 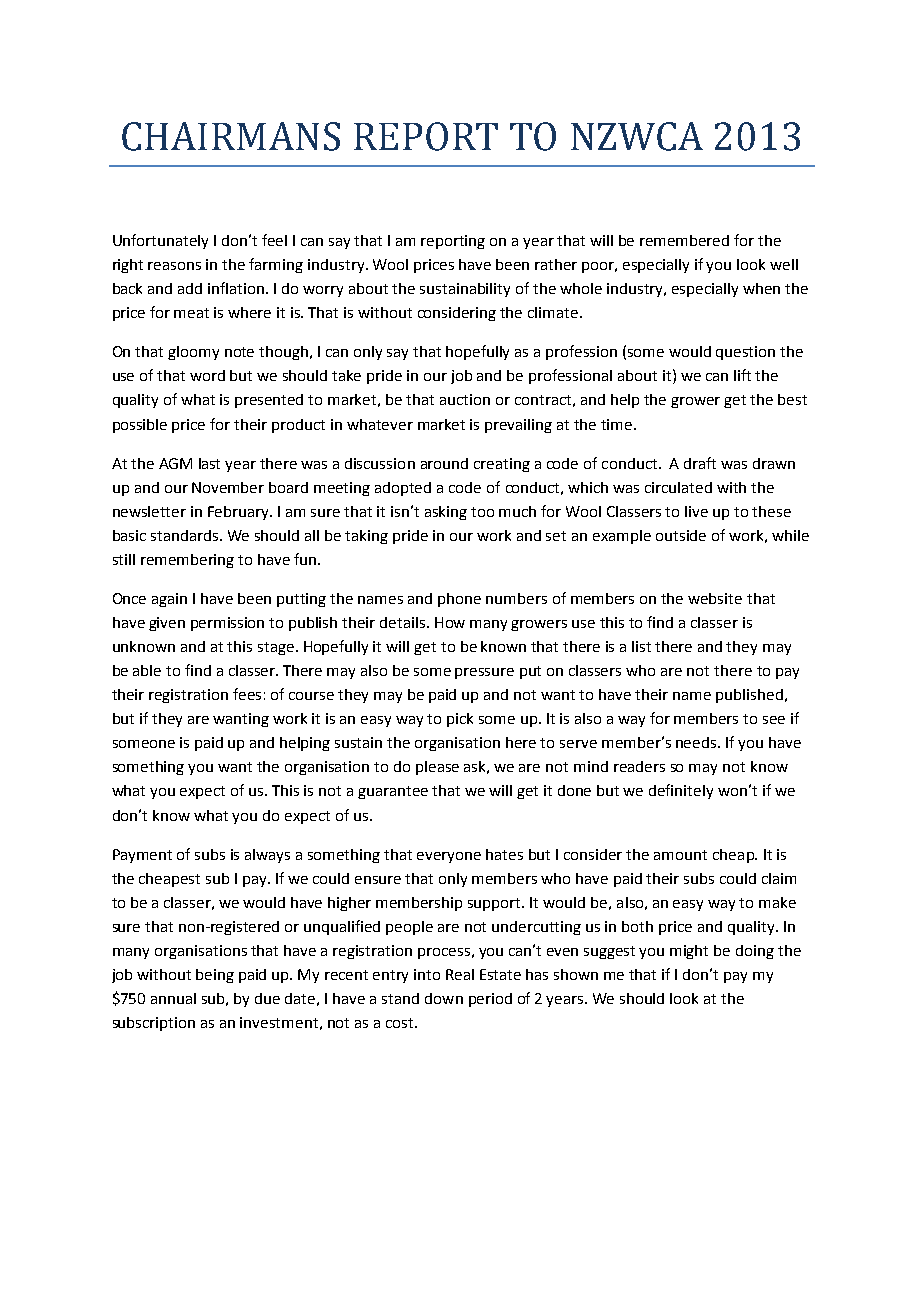 I want to click on fees, so click(x=247, y=694).
